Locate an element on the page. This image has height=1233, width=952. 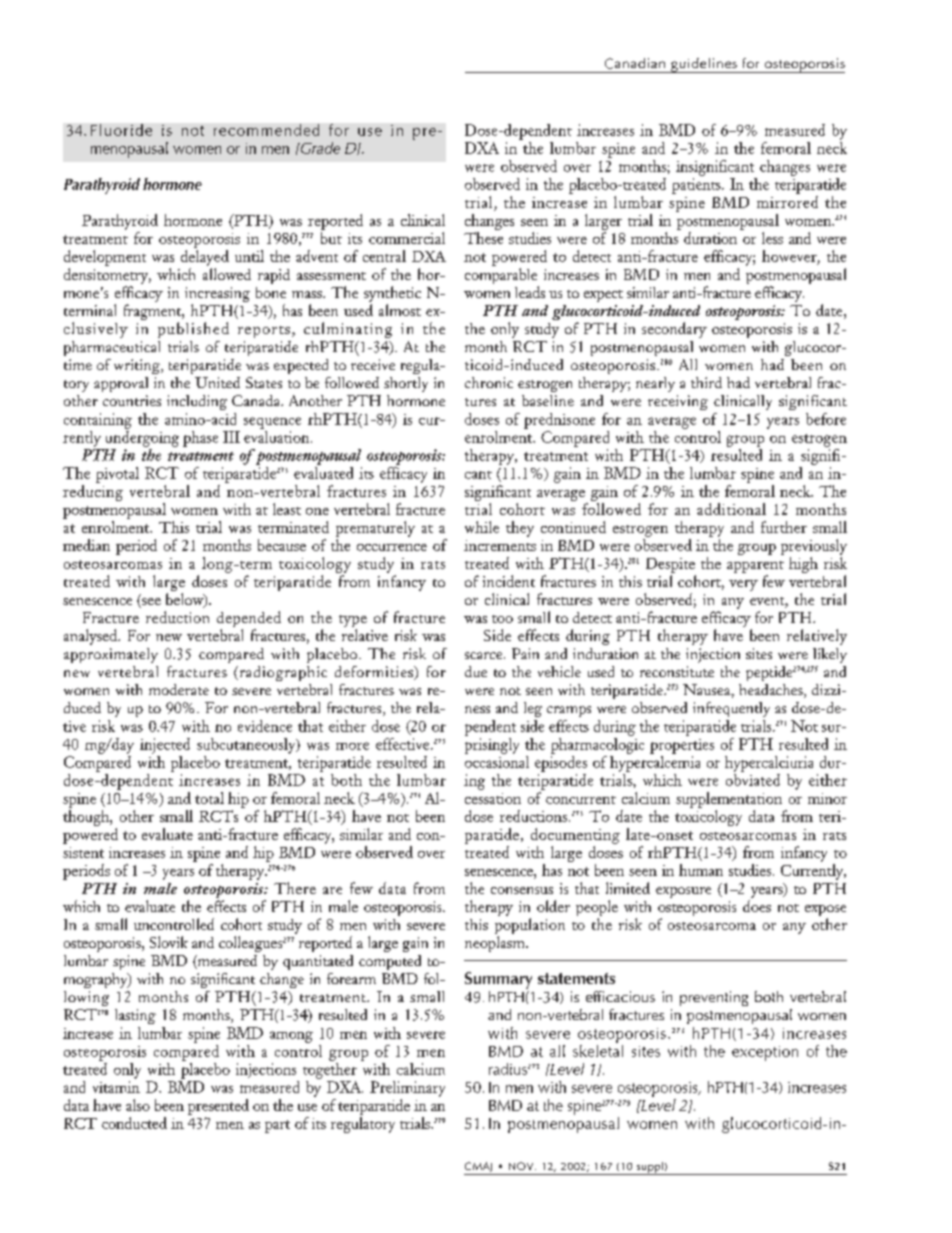
third is located at coordinates (706, 382).
